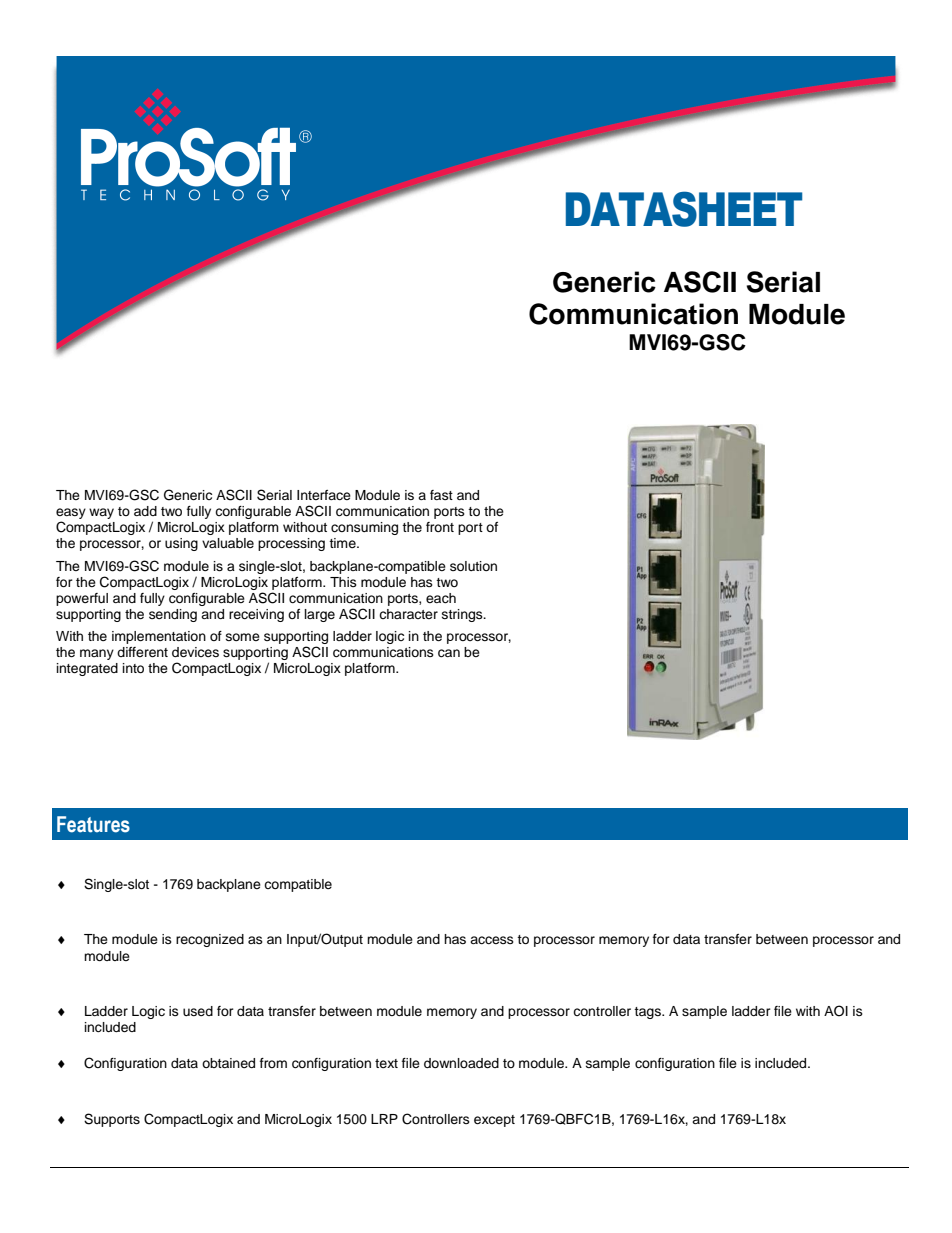 The height and width of the document is (1233, 952). I want to click on downloaded, so click(461, 1063).
